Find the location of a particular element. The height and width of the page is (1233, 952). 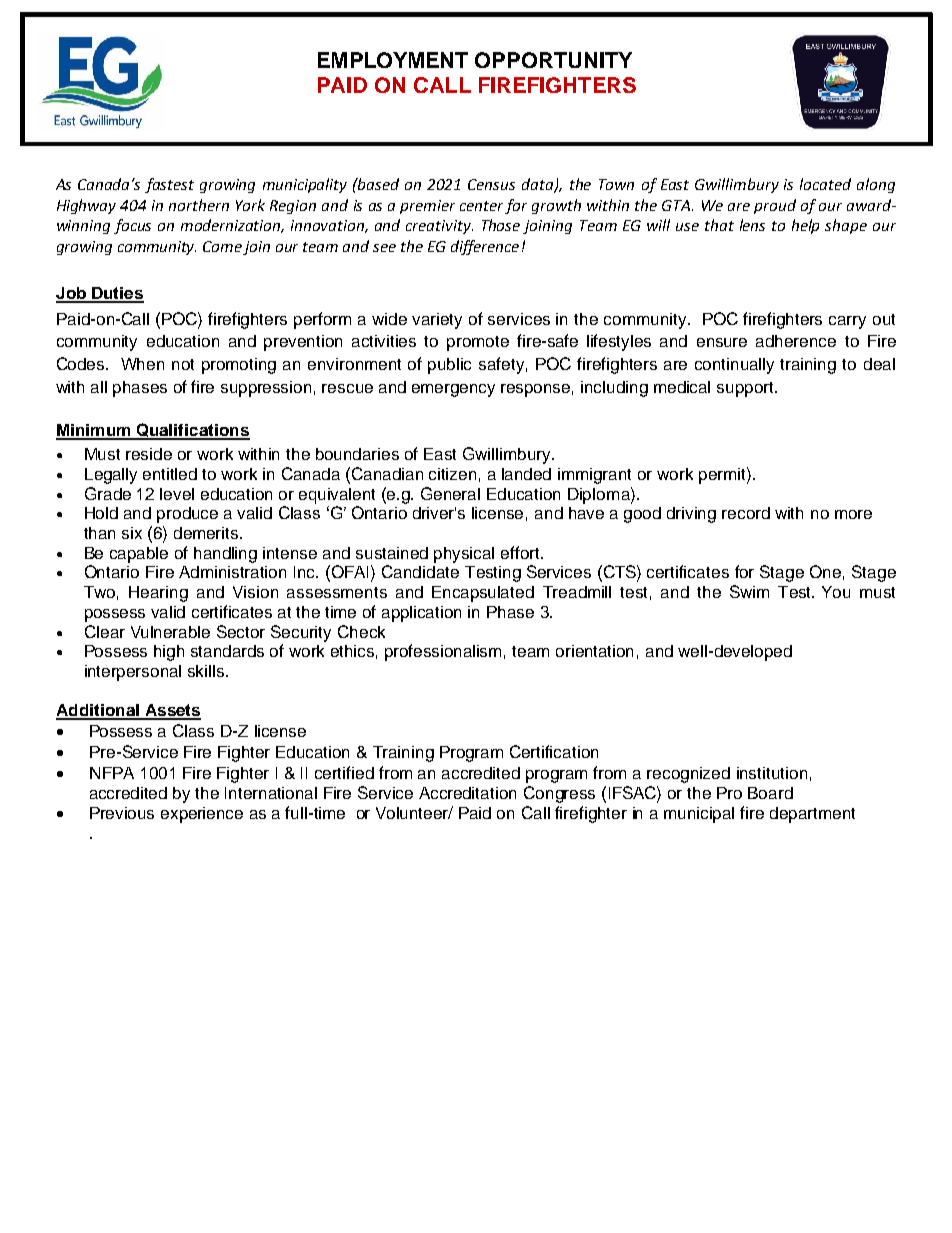

Board is located at coordinates (770, 793).
